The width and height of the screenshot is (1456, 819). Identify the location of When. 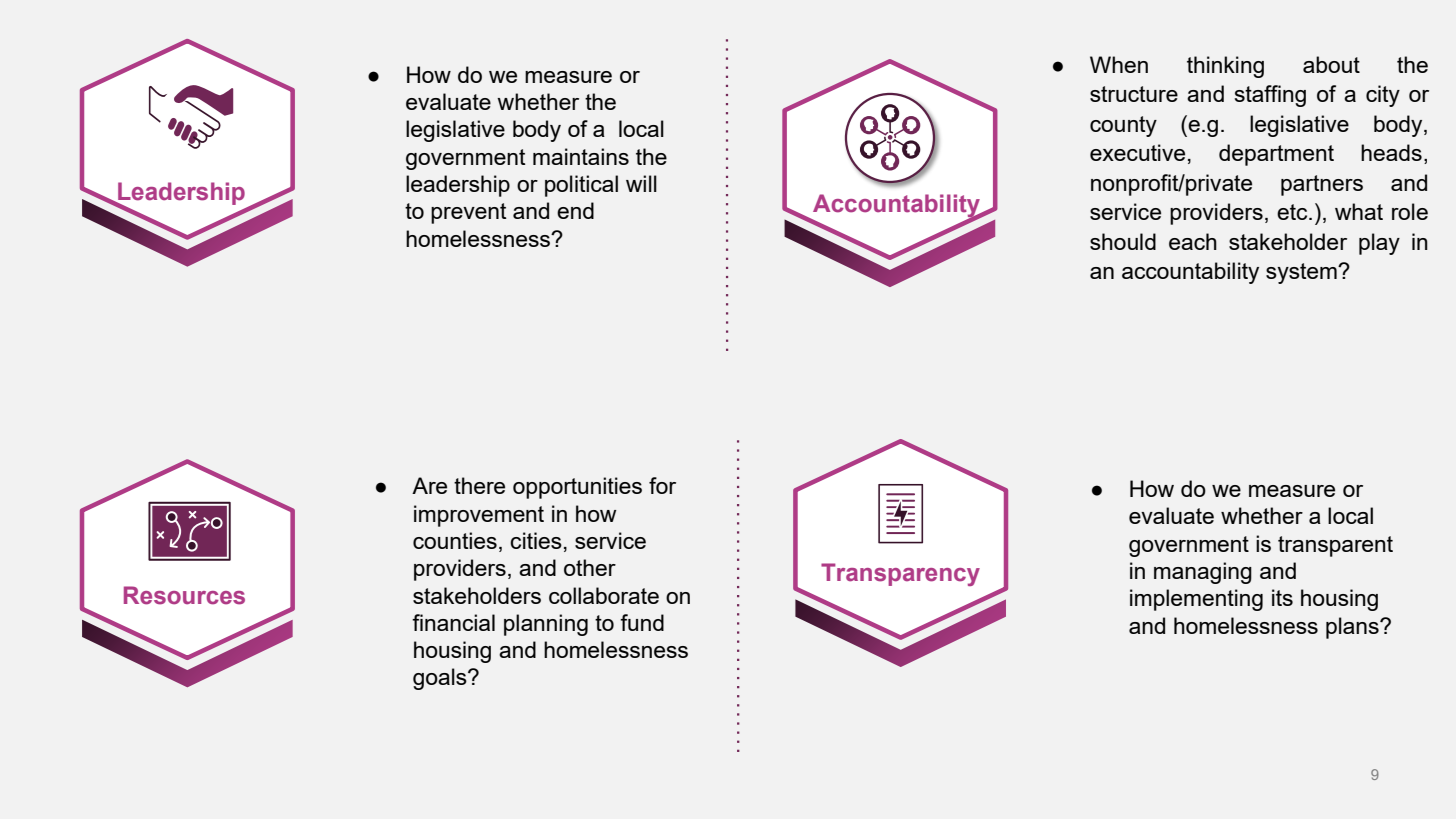
(1119, 64).
